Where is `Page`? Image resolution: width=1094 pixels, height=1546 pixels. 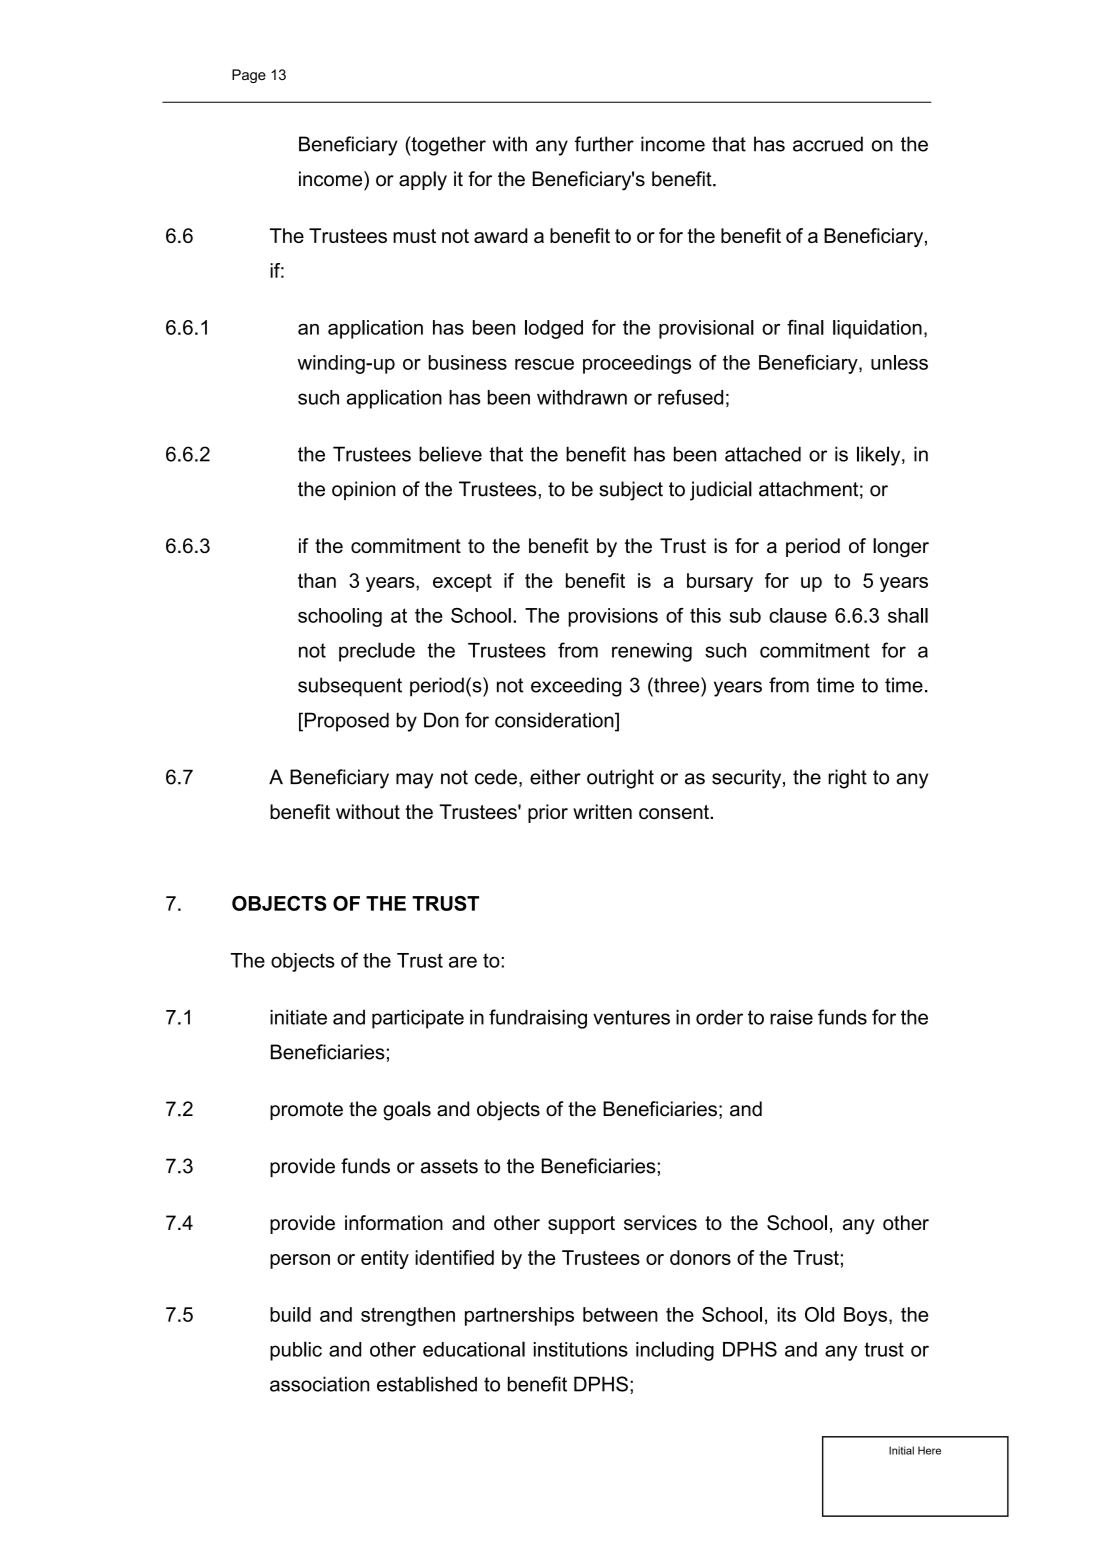 Page is located at coordinates (249, 76).
